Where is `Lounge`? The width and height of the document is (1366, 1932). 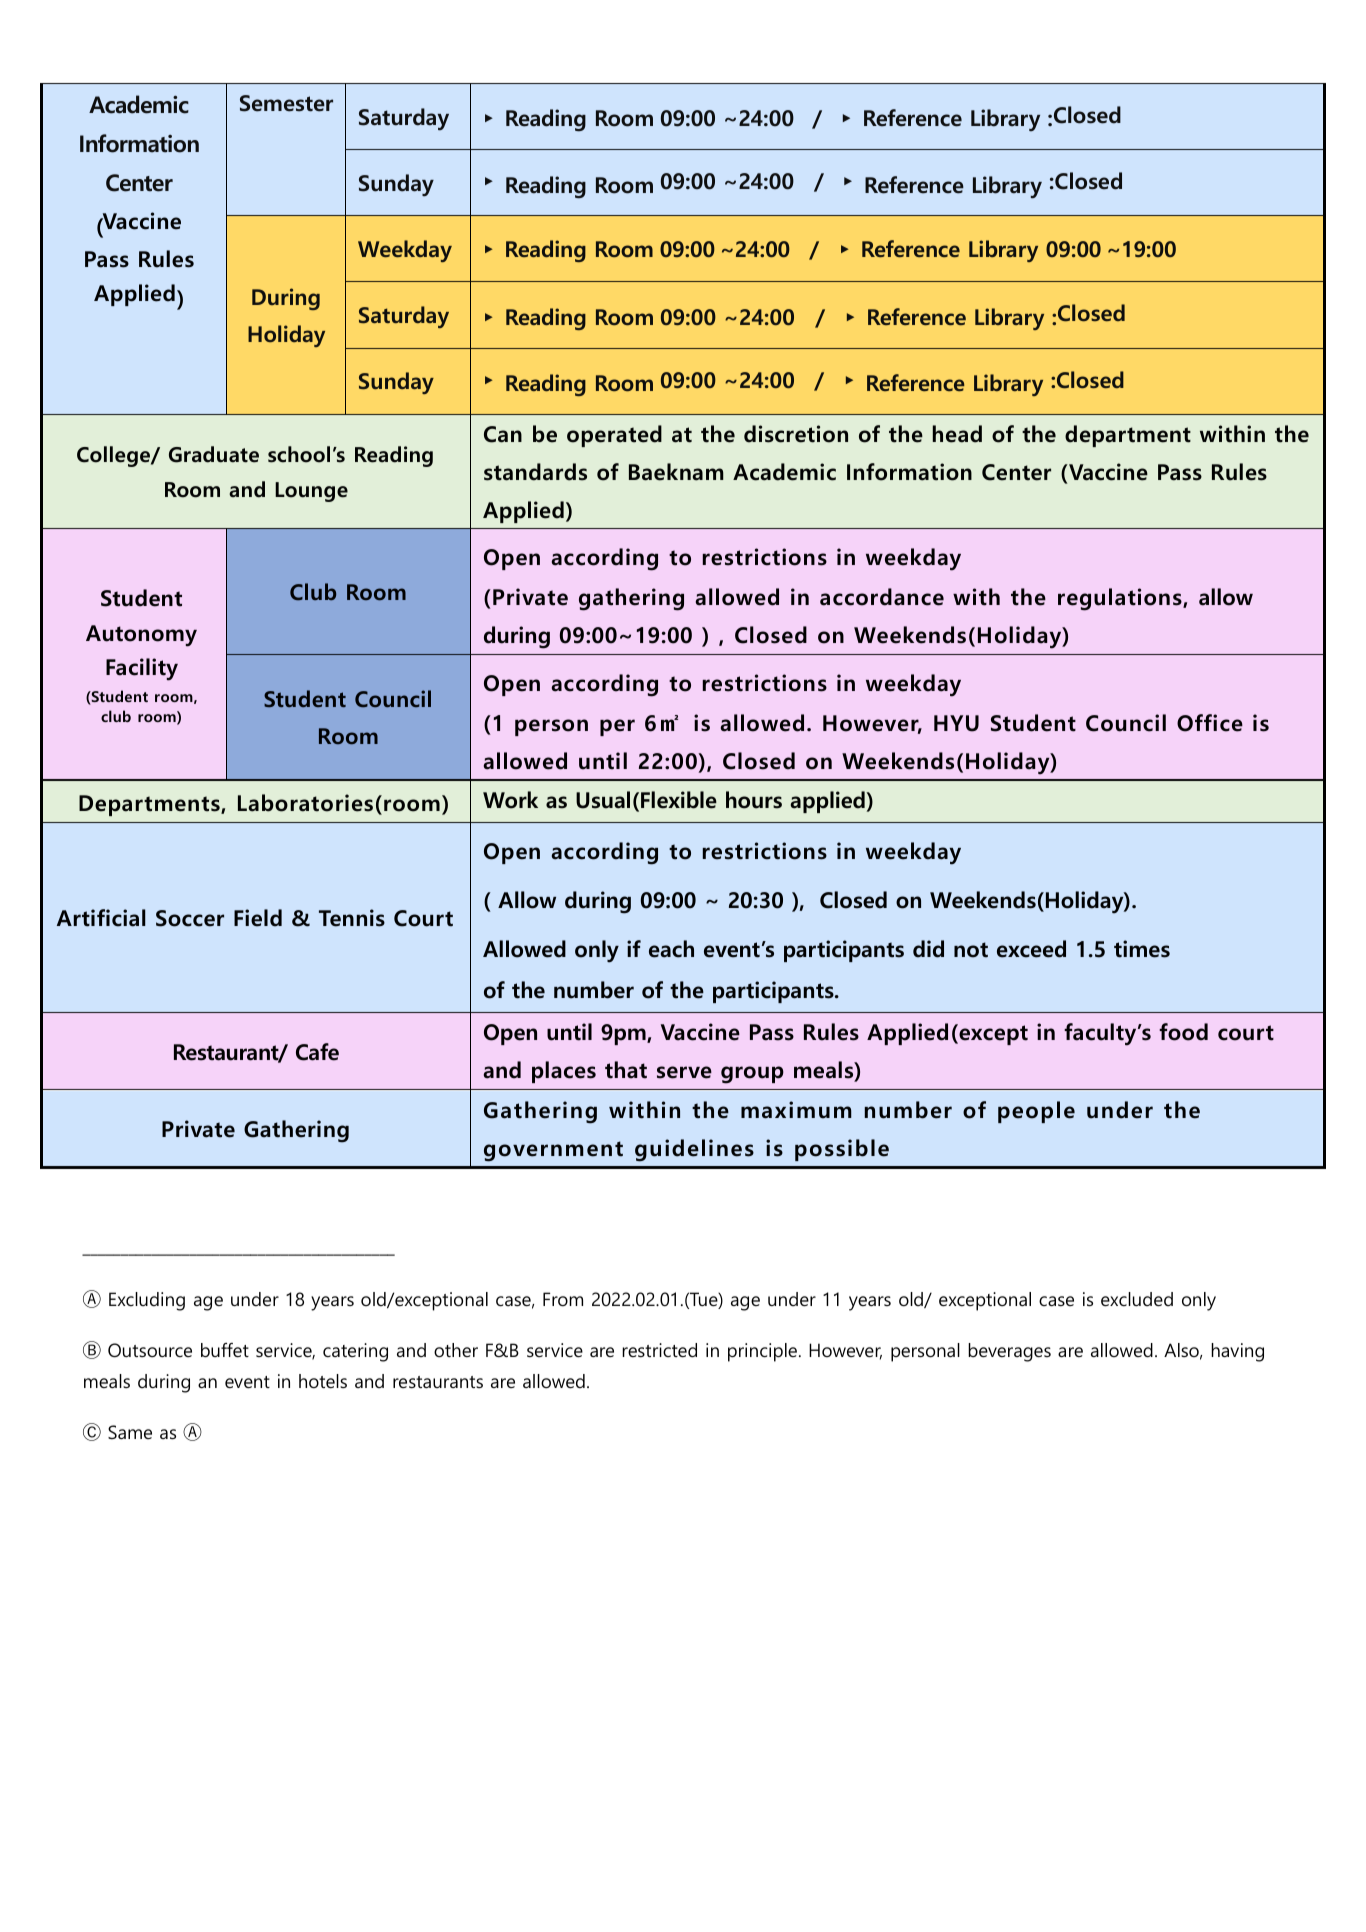
Lounge is located at coordinates (311, 492).
